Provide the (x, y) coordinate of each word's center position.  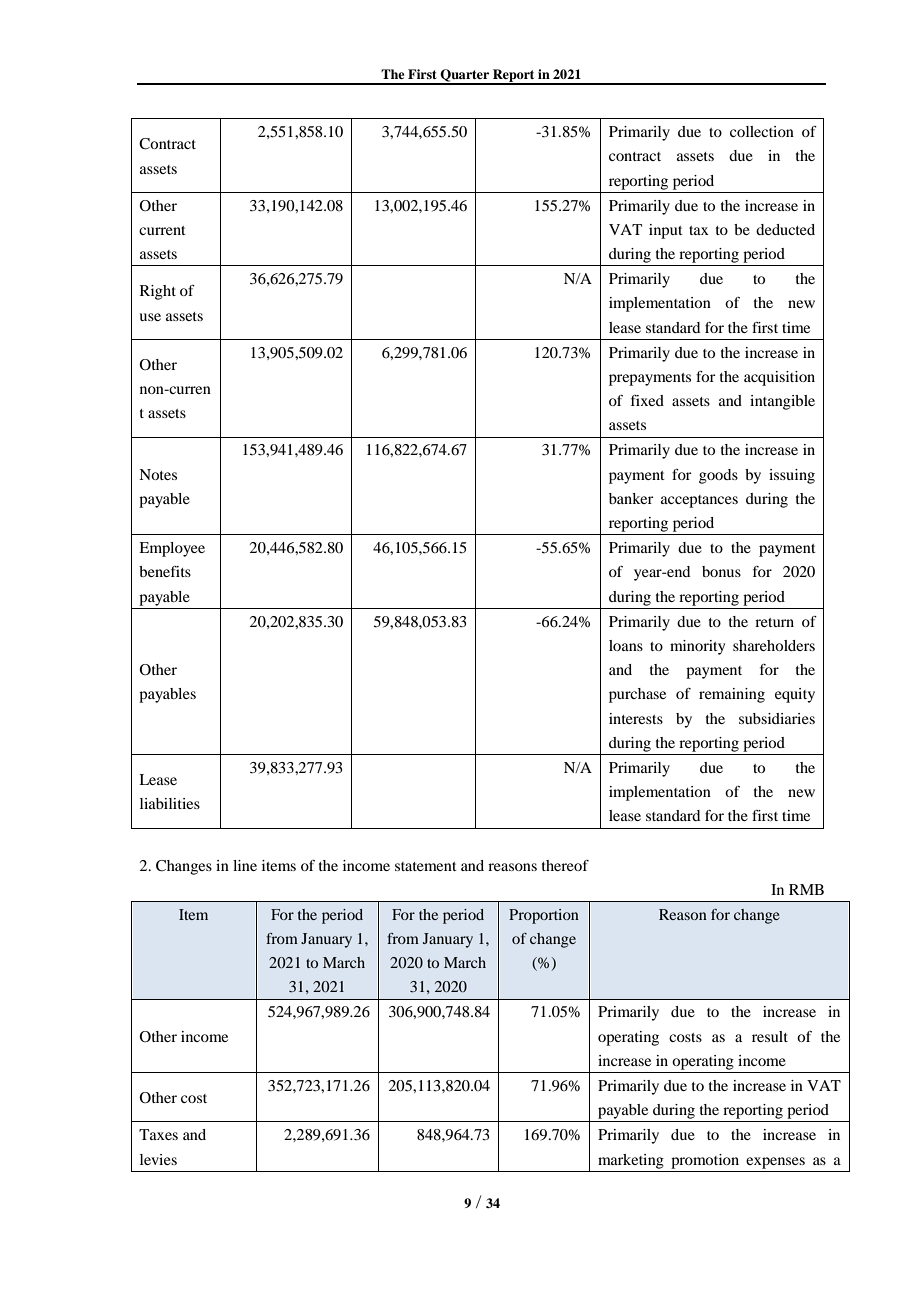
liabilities (170, 803)
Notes (158, 474)
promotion (705, 1161)
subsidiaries (777, 718)
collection (762, 131)
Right (158, 292)
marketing (631, 1161)
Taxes (158, 1134)
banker (631, 498)
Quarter (465, 76)
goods (718, 476)
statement (426, 866)
